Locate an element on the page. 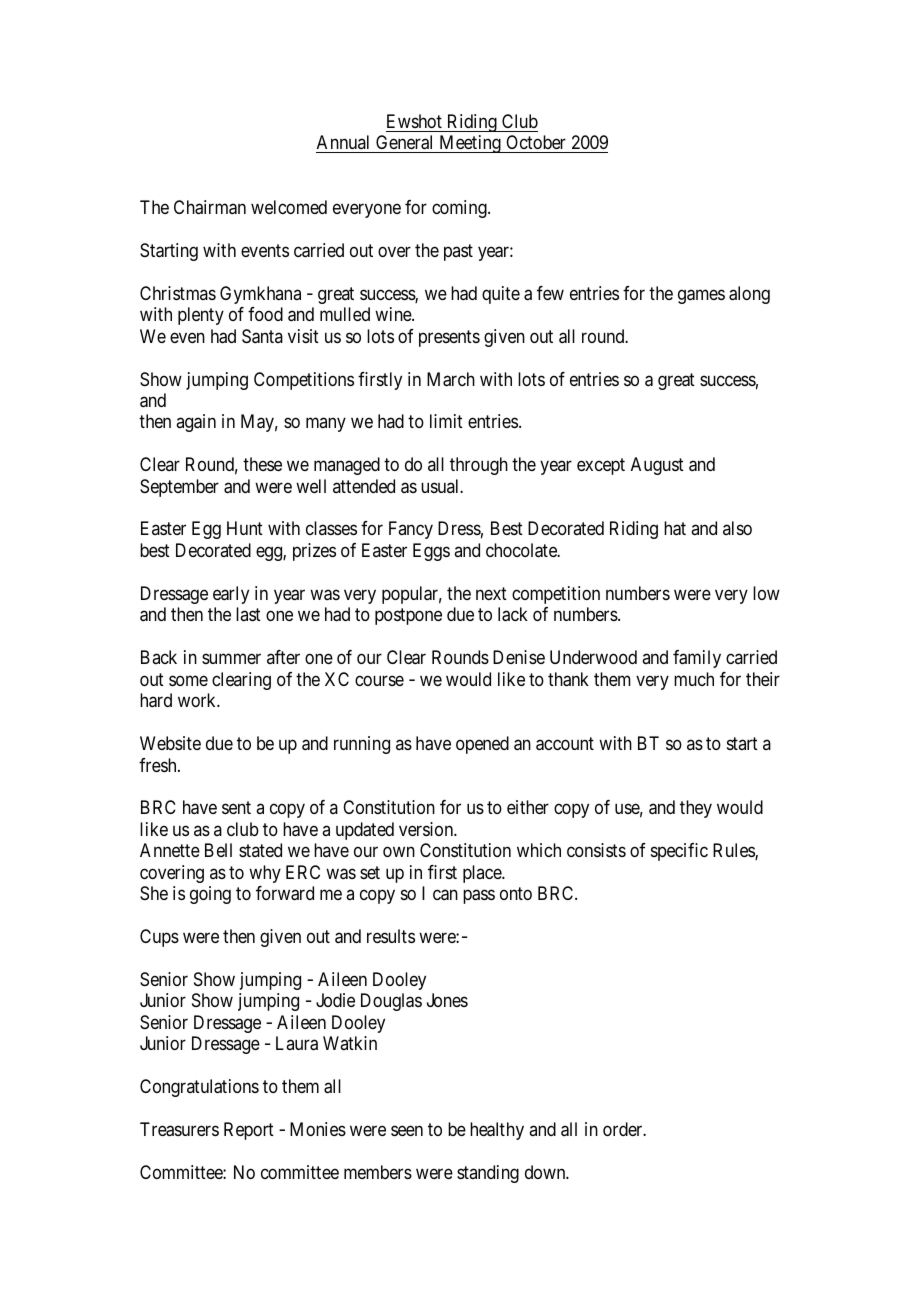  Report is located at coordinates (249, 1131).
